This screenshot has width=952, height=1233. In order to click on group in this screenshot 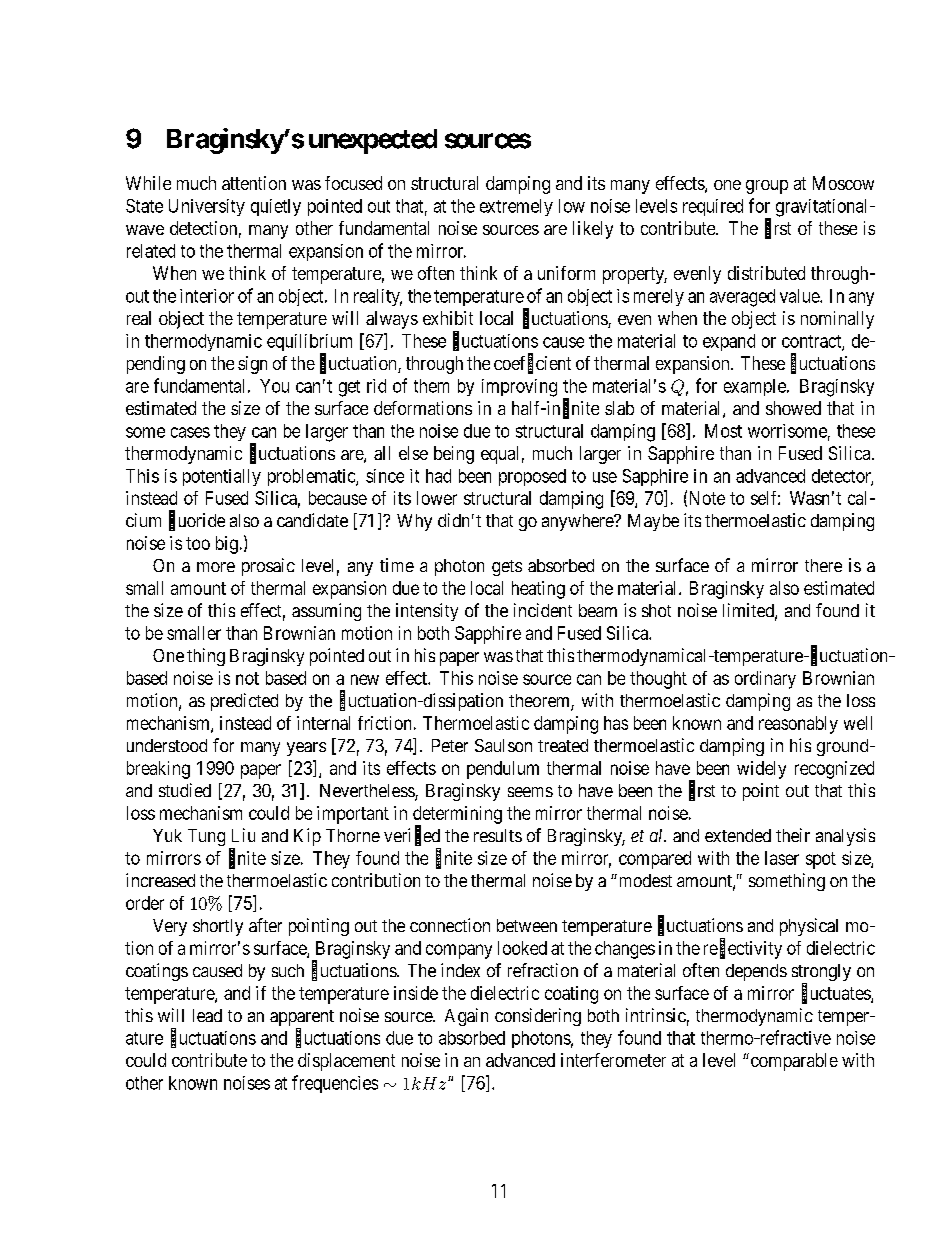, I will do `click(767, 187)`.
